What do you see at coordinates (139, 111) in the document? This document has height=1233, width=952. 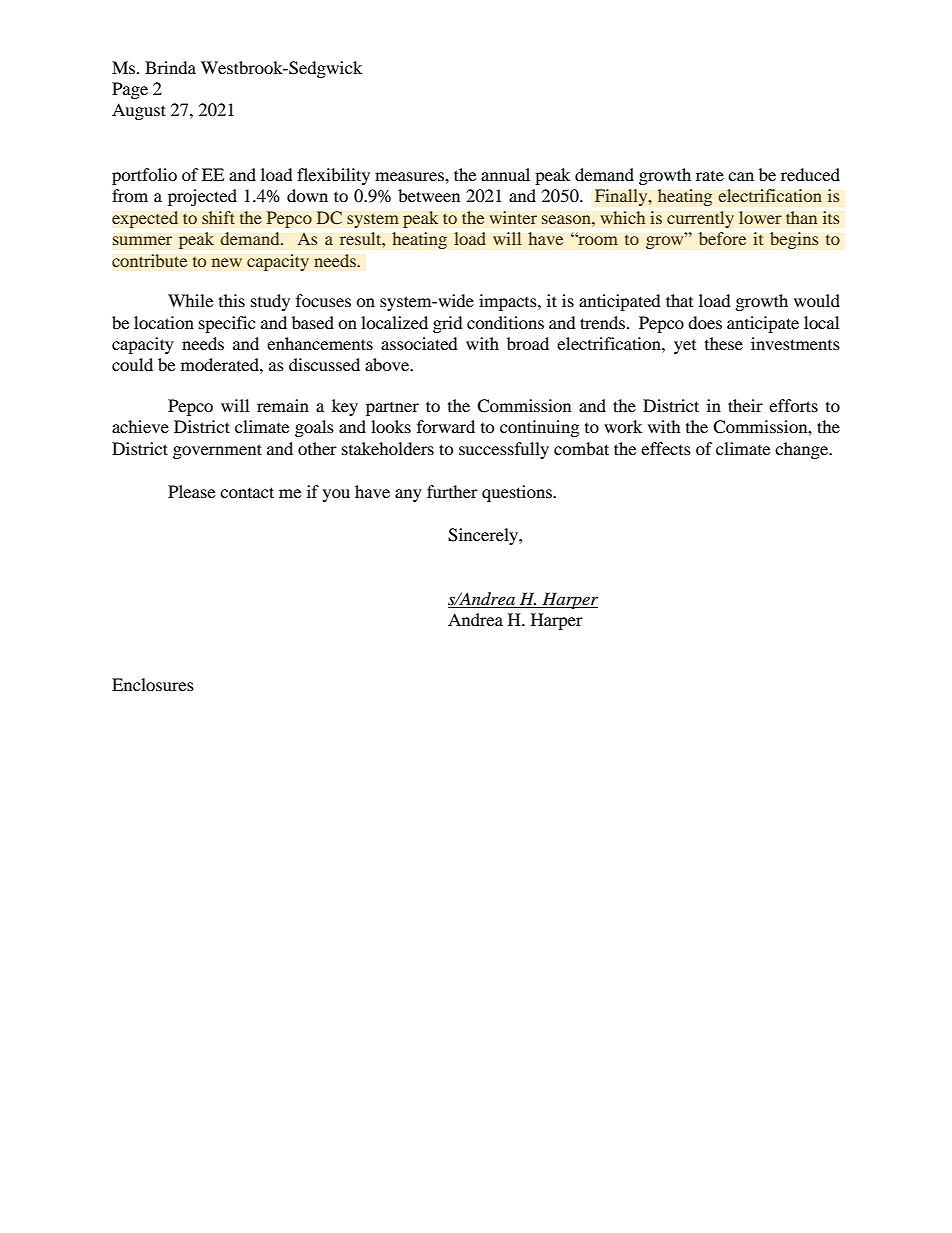 I see `August` at bounding box center [139, 111].
